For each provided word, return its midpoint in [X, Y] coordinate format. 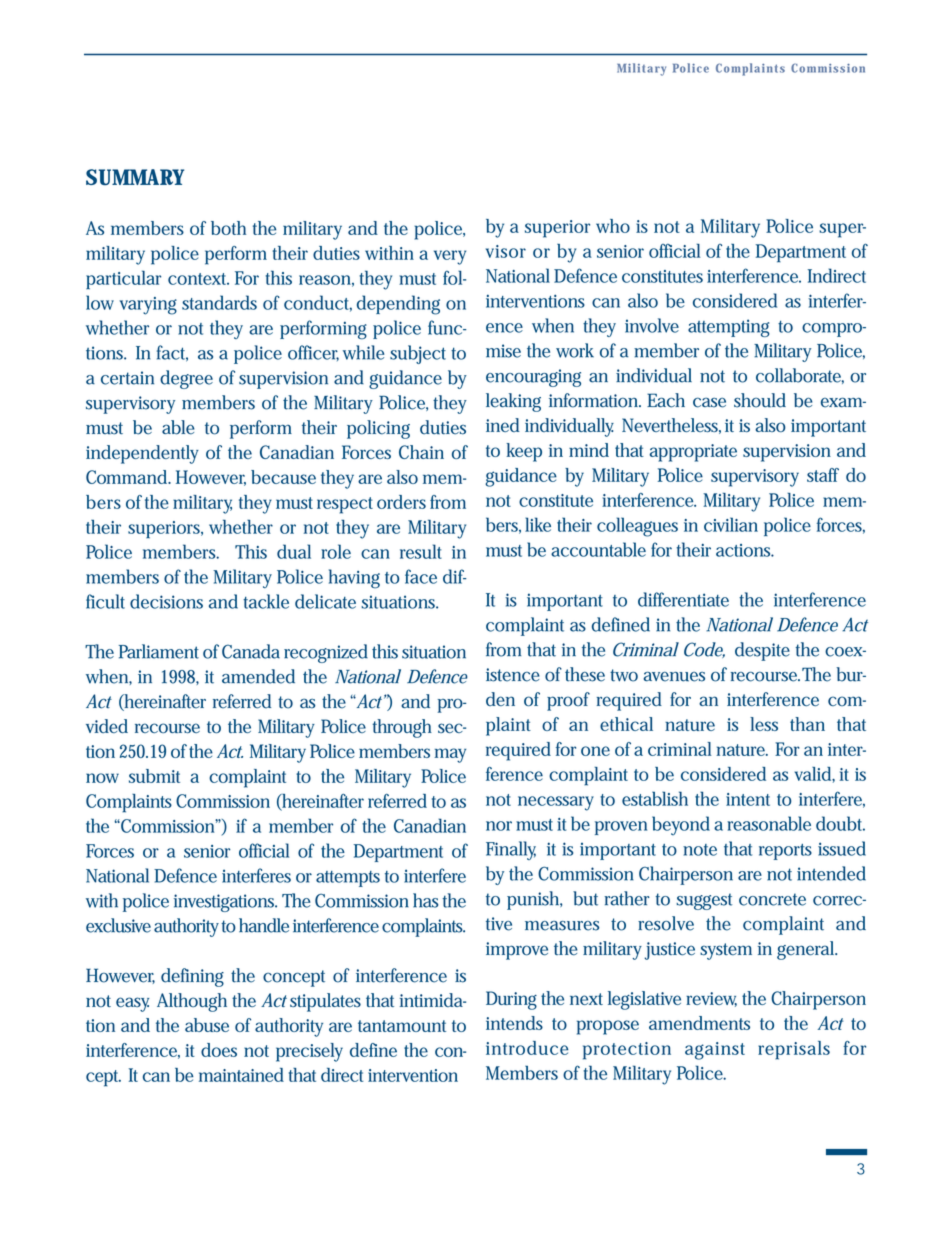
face [421, 576]
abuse [207, 1025]
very [450, 257]
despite [762, 651]
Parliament [159, 651]
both [228, 228]
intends [514, 1023]
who [613, 226]
